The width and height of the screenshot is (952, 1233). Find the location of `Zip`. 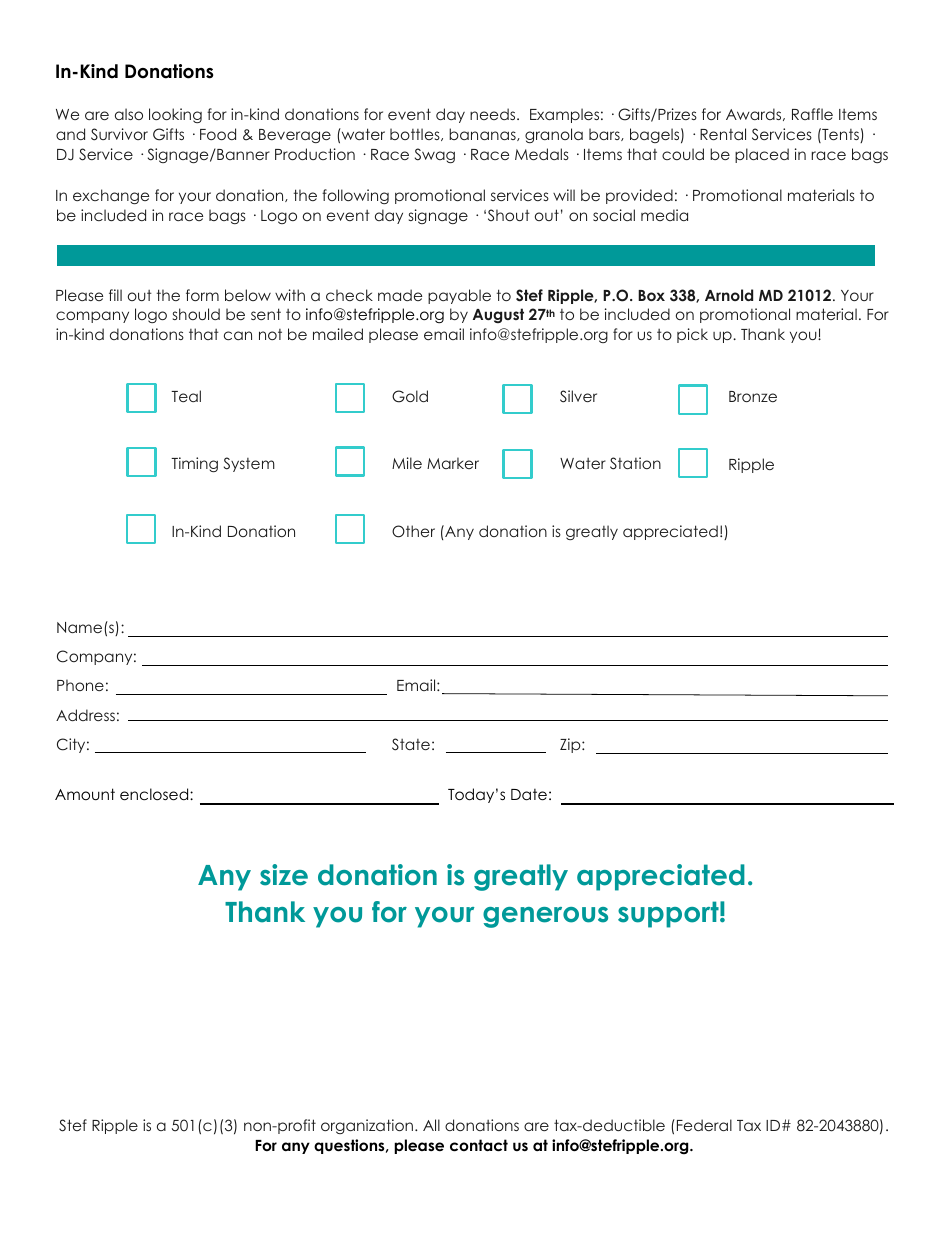

Zip is located at coordinates (571, 745).
